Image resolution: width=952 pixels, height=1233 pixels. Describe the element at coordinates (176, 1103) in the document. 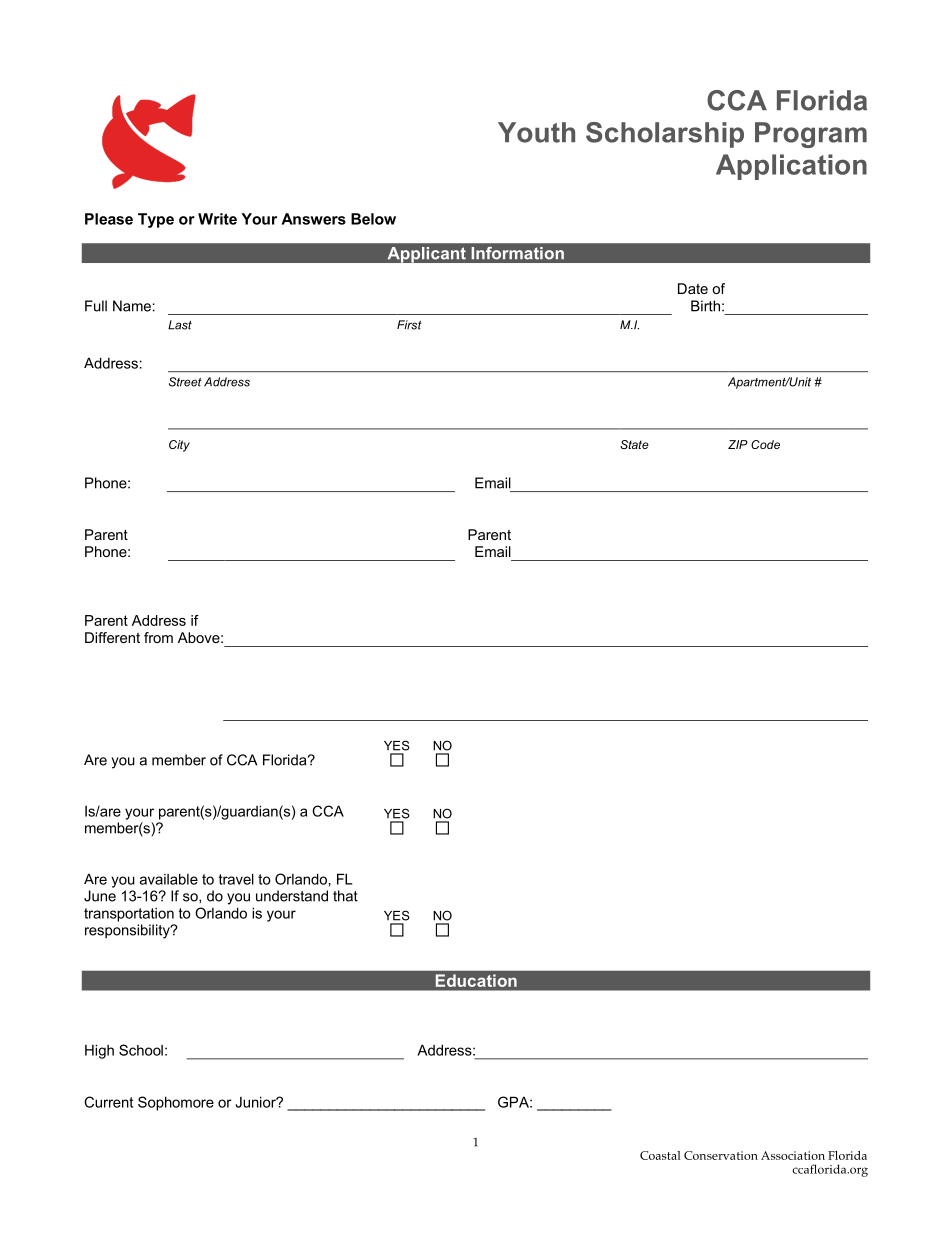

I see `Sophomore` at that location.
